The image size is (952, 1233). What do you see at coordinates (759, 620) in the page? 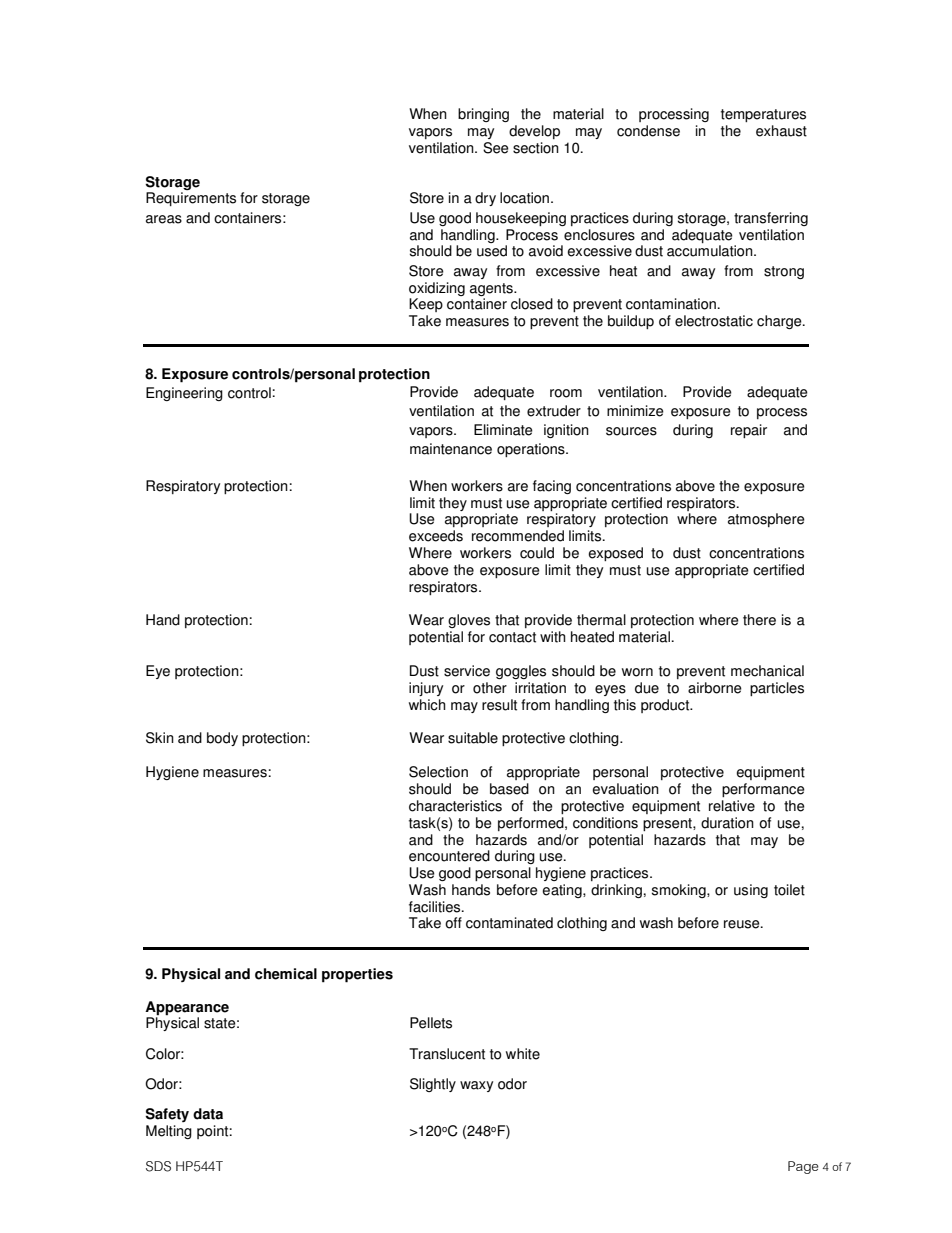
I see `there` at bounding box center [759, 620].
